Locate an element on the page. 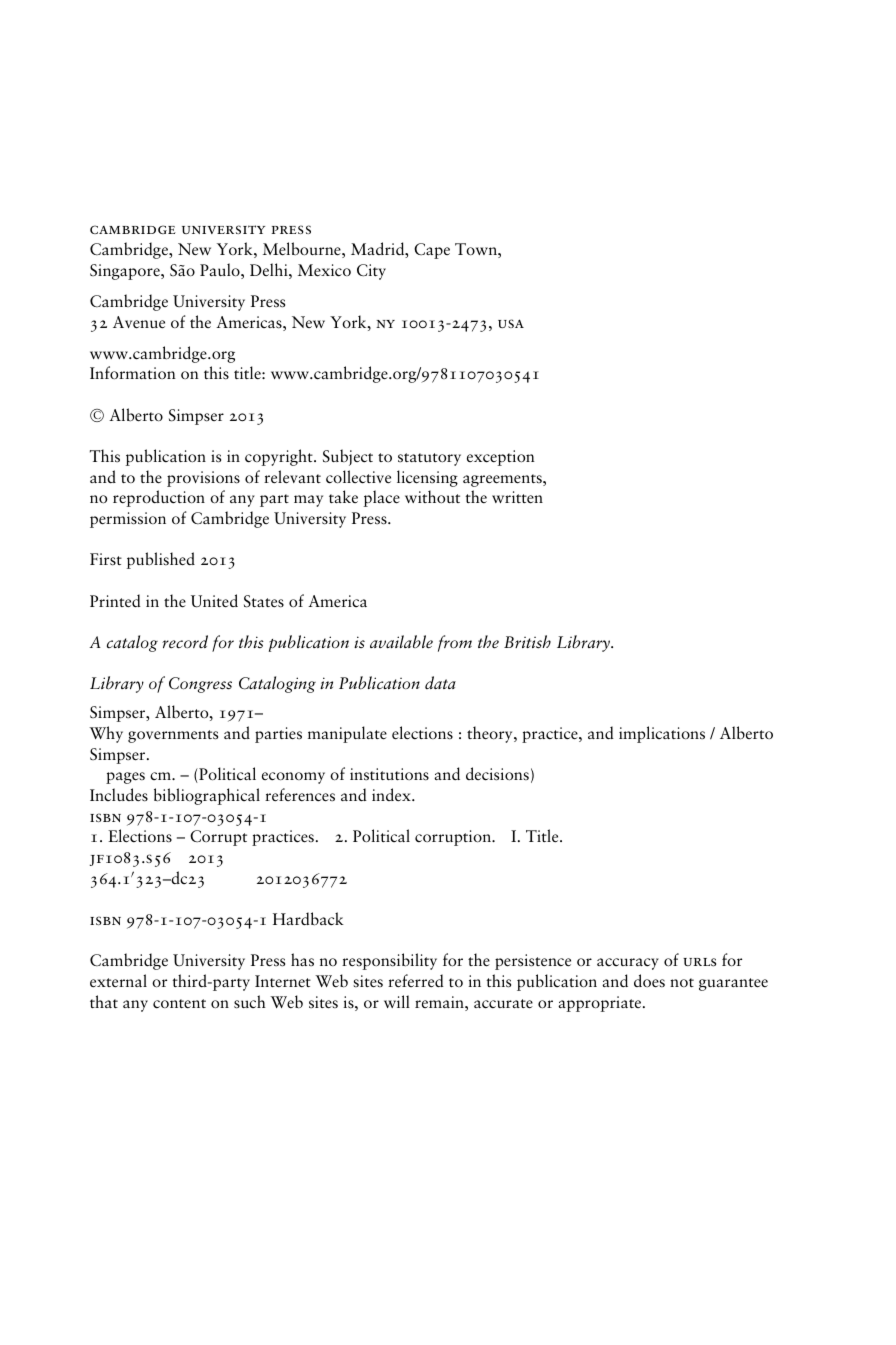 Image resolution: width=896 pixels, height=1345 pixels. Singapore is located at coordinates (126, 272).
